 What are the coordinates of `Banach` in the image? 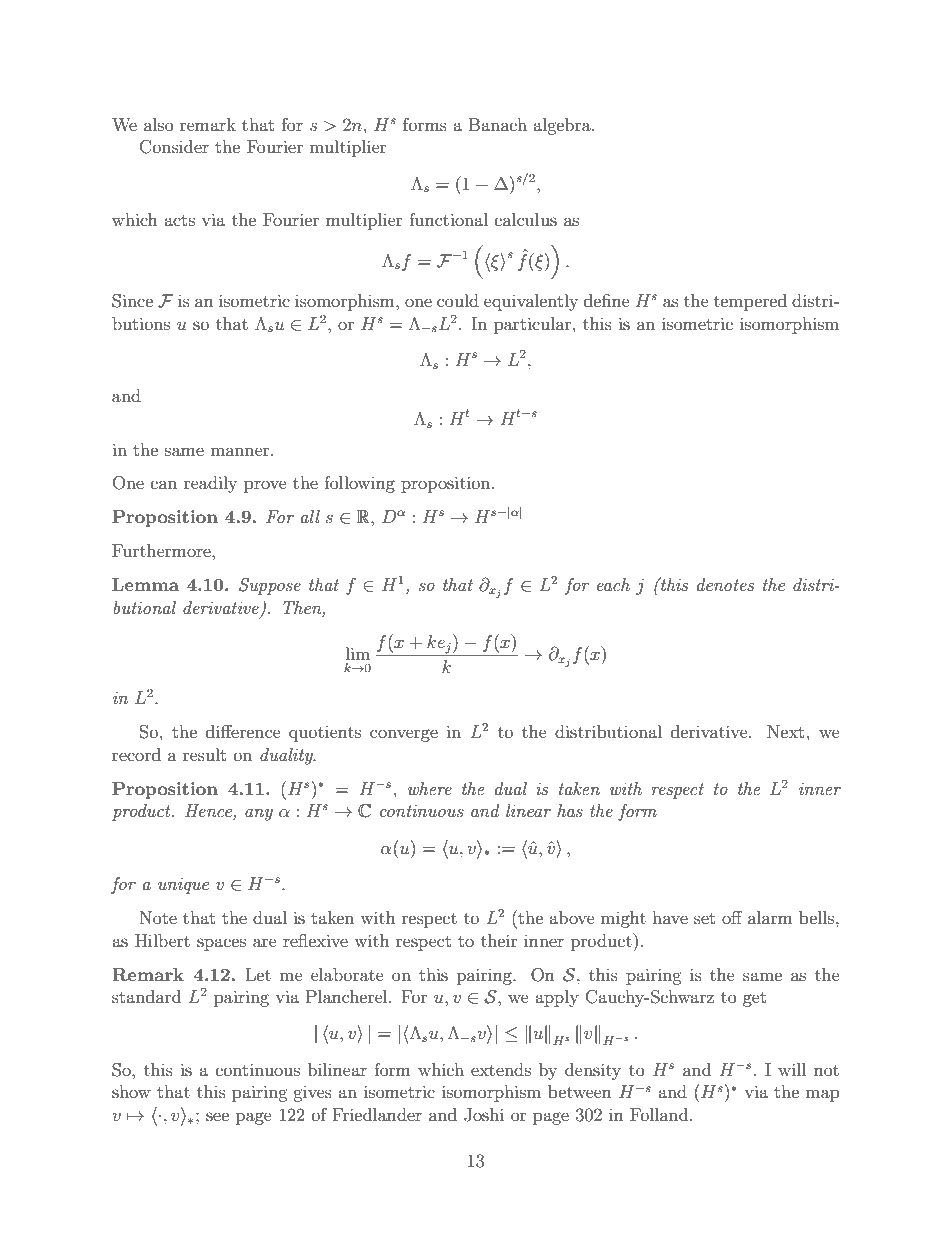 It's located at (498, 124).
